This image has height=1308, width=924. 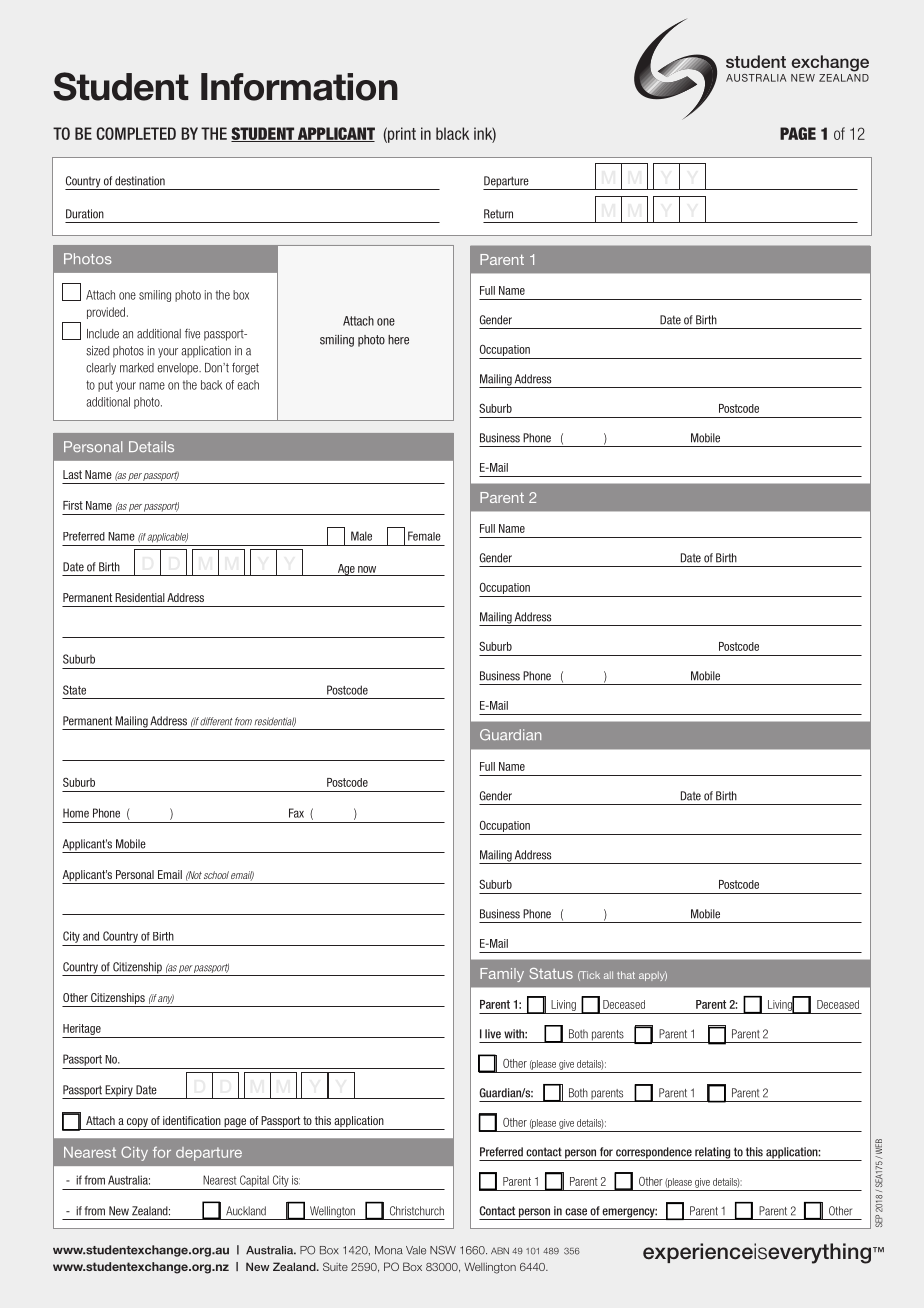 What do you see at coordinates (216, 721) in the image?
I see `different` at bounding box center [216, 721].
